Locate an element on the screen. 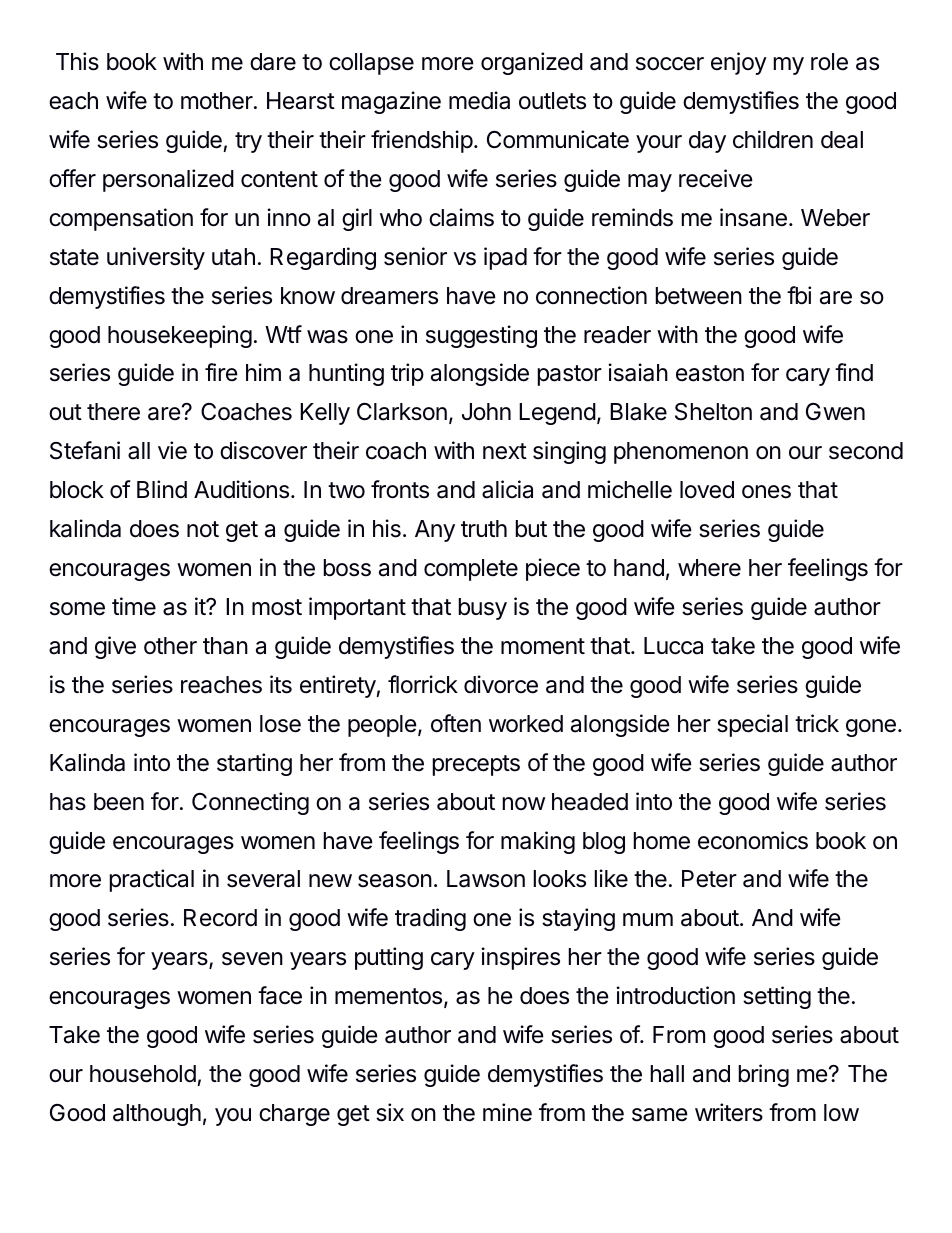 This screenshot has height=1233, width=952. This is located at coordinates (77, 61).
